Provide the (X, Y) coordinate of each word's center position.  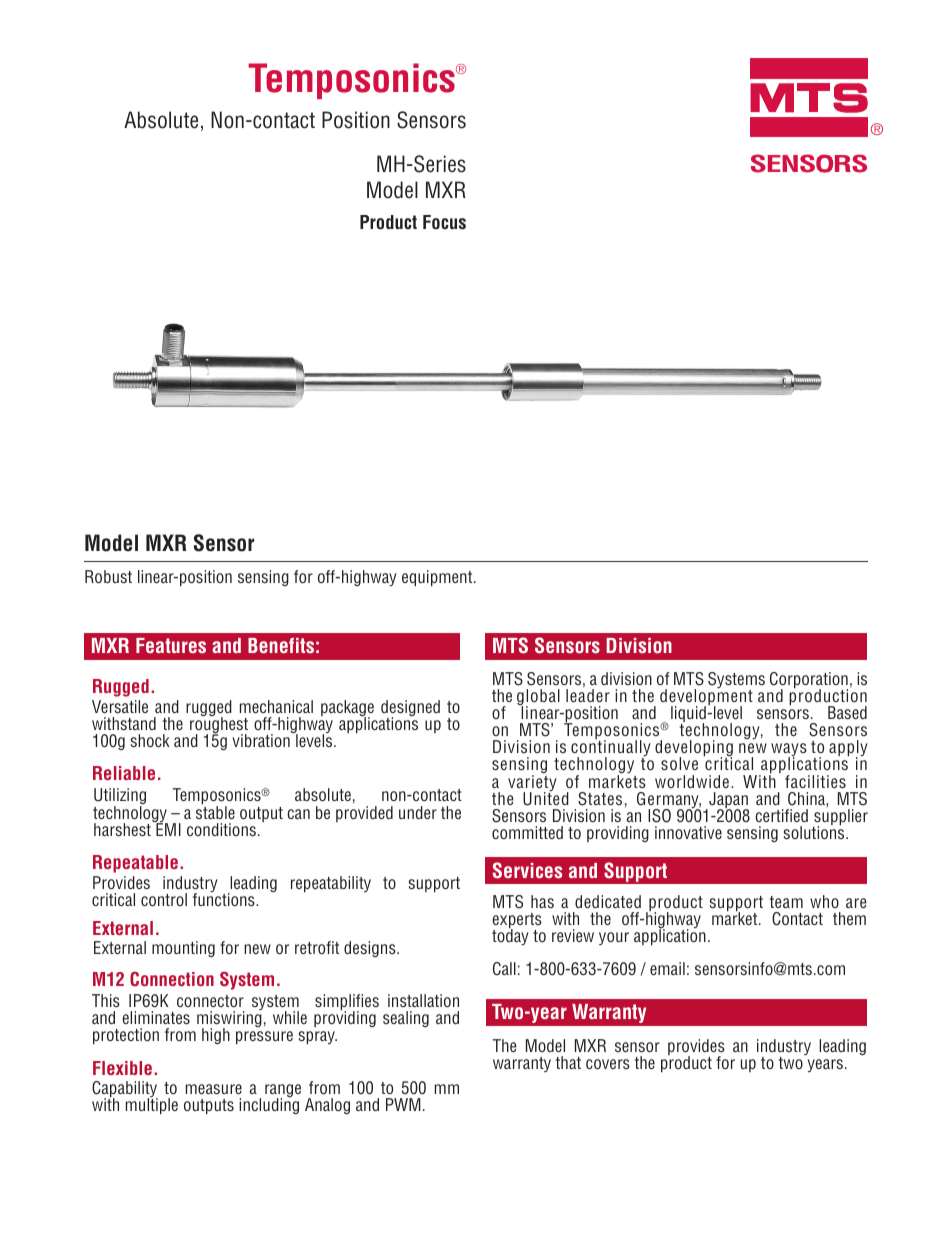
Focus (444, 222)
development (706, 697)
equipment (438, 578)
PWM (403, 1104)
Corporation (809, 681)
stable (215, 811)
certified (781, 815)
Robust (108, 576)
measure (214, 1089)
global (538, 698)
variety (532, 784)
